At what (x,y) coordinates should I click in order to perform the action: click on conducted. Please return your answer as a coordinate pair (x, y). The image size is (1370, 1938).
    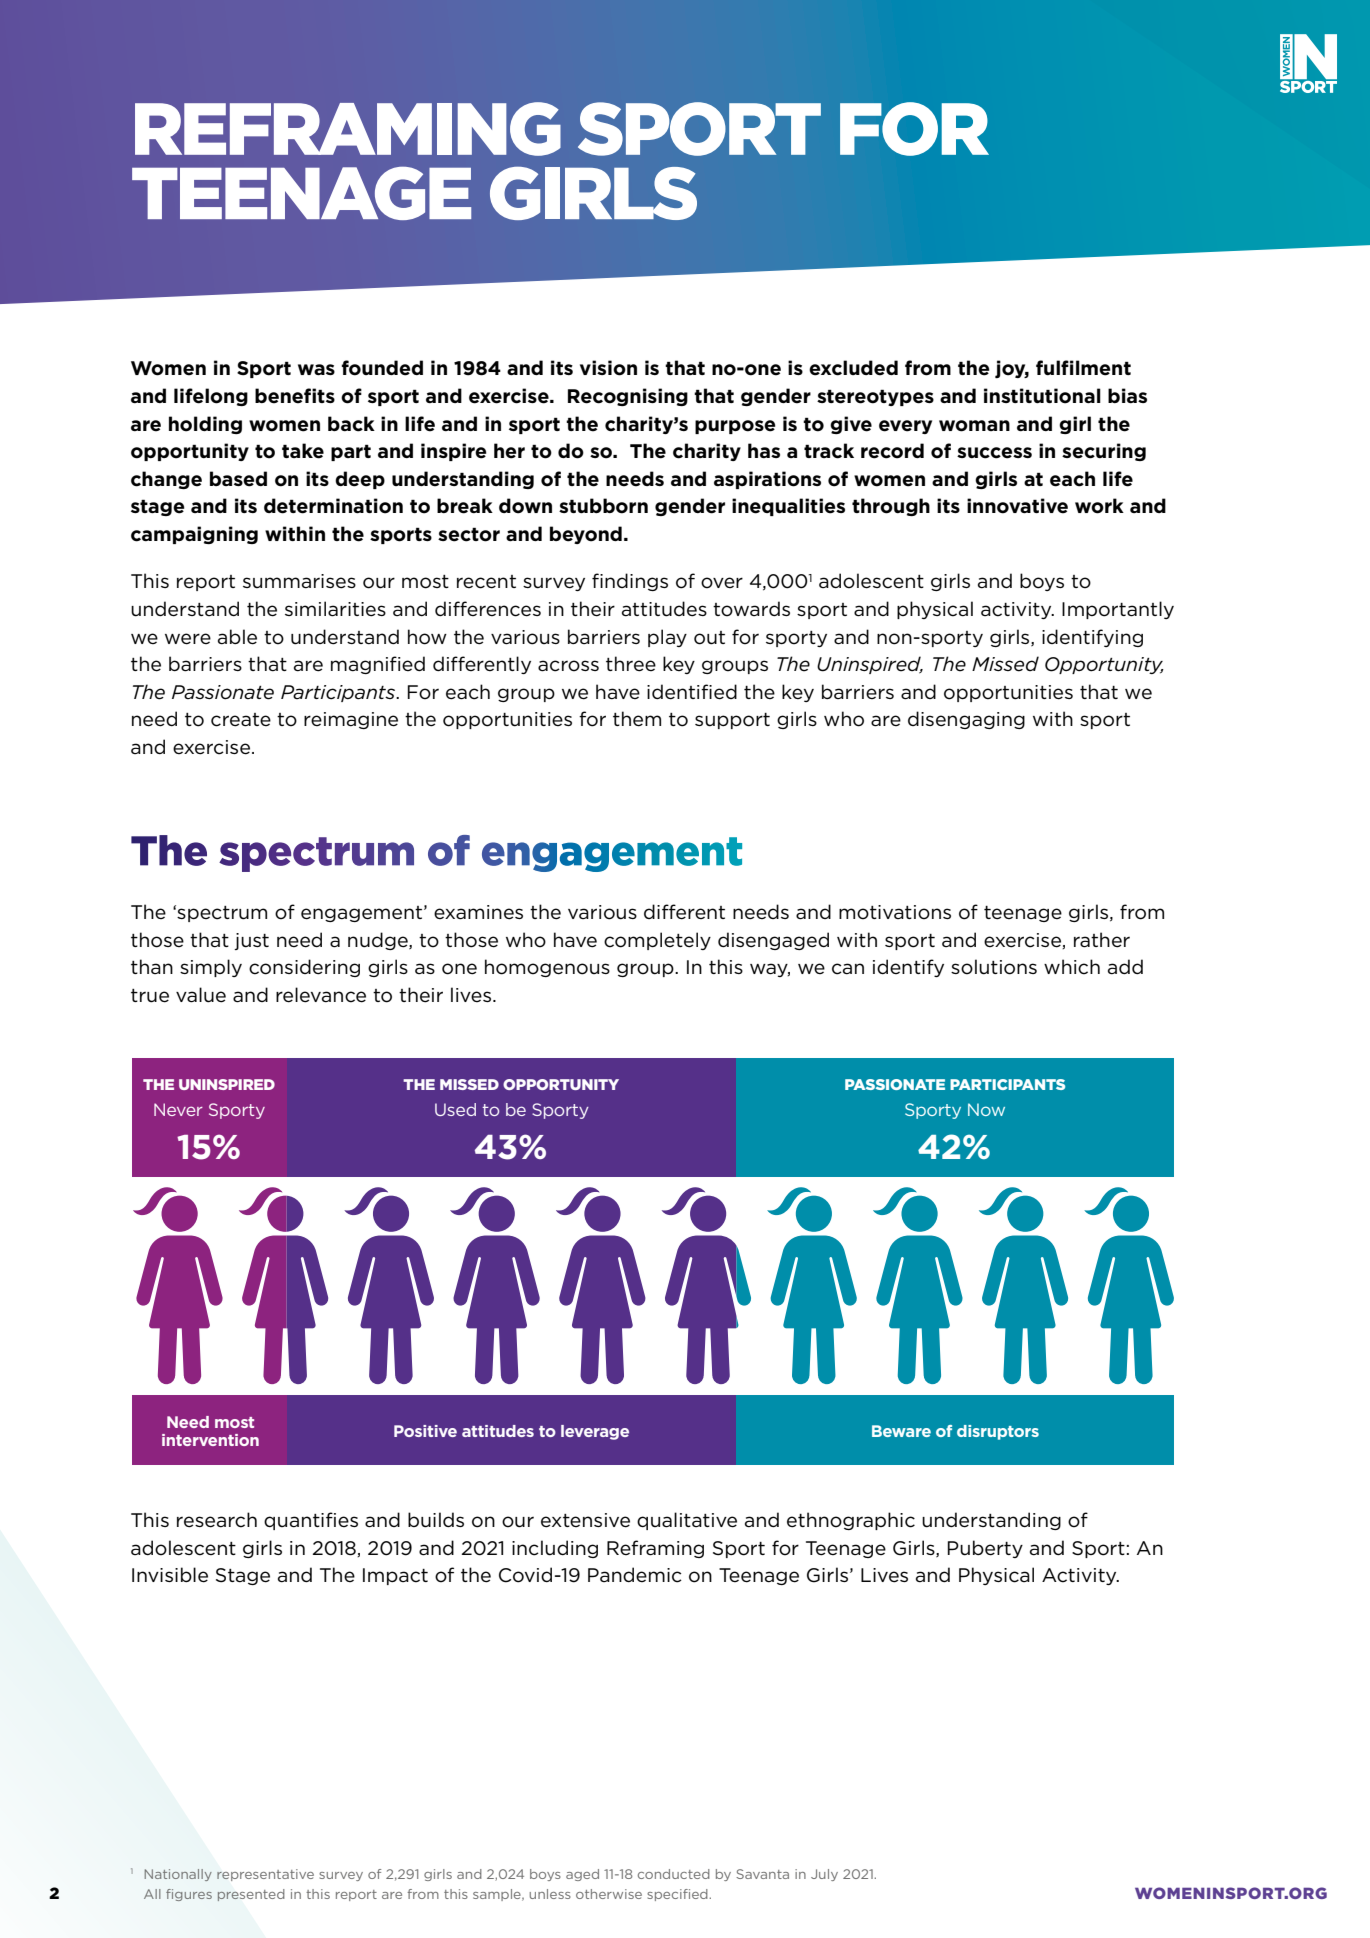
    Looking at the image, I should click on (674, 1874).
